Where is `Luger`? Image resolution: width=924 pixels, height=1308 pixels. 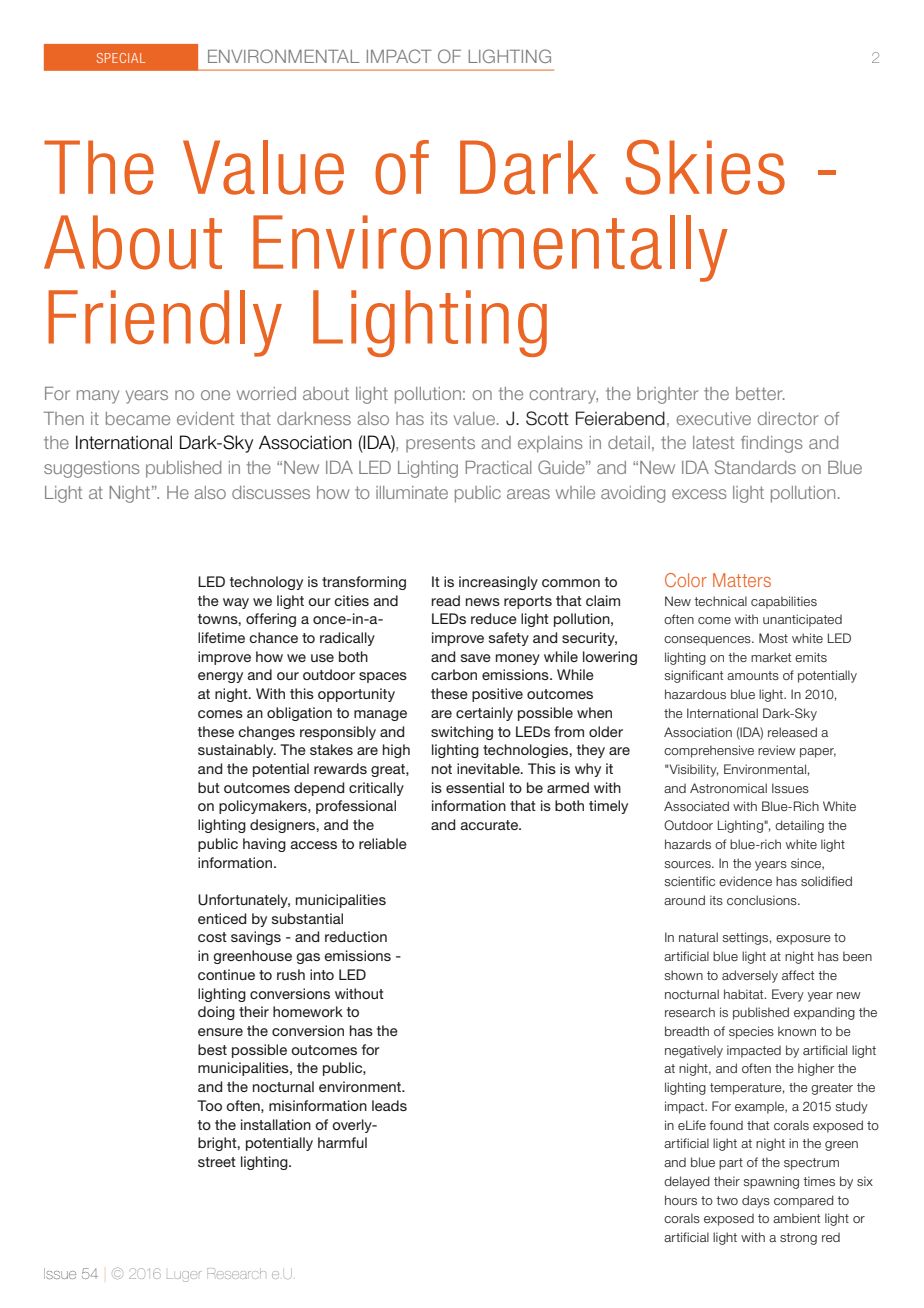 Luger is located at coordinates (184, 1276).
